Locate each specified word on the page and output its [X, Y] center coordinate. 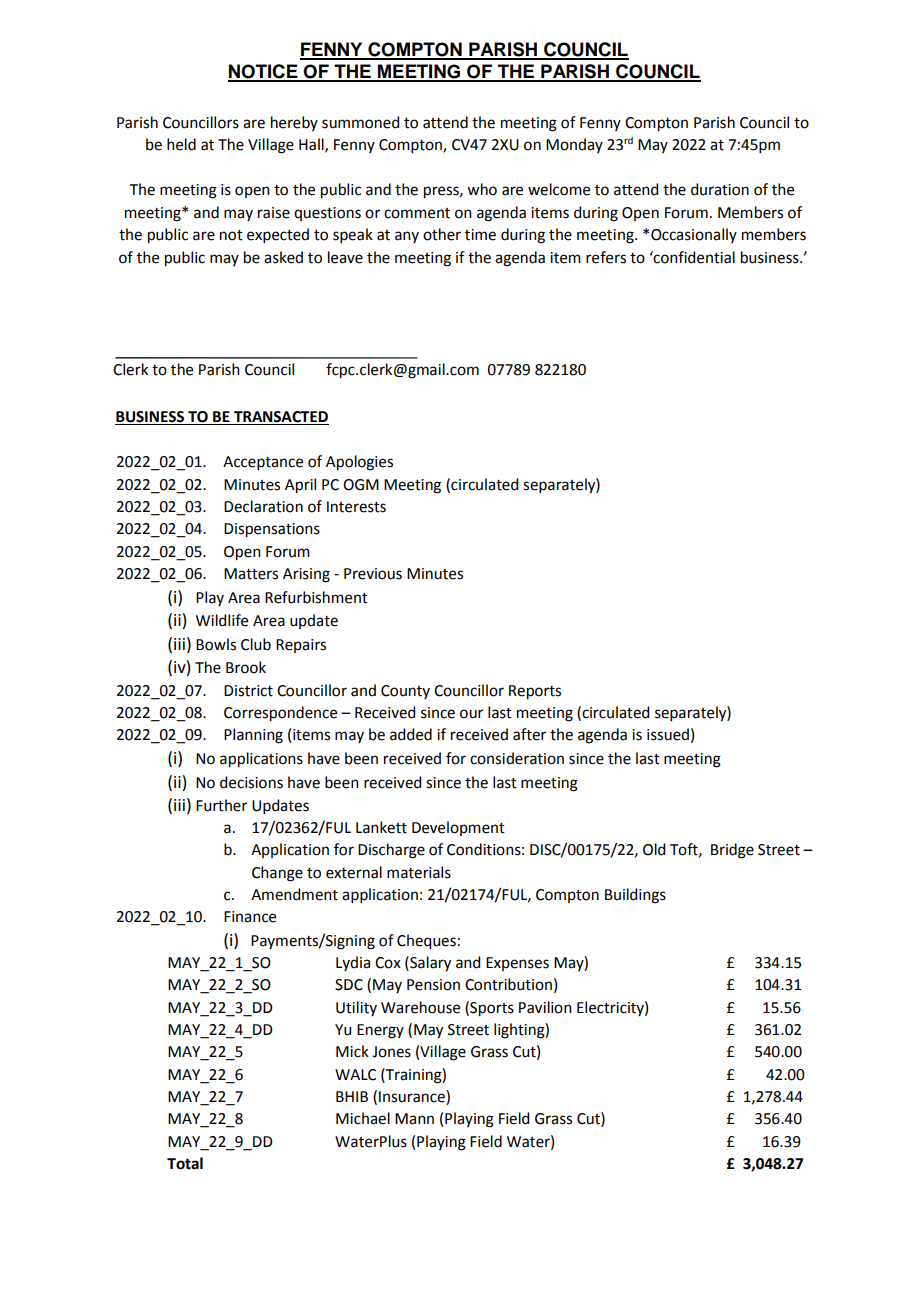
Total [185, 1163]
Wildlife [222, 620]
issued [668, 734]
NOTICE [264, 72]
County [405, 692]
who [482, 189]
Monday [574, 145]
